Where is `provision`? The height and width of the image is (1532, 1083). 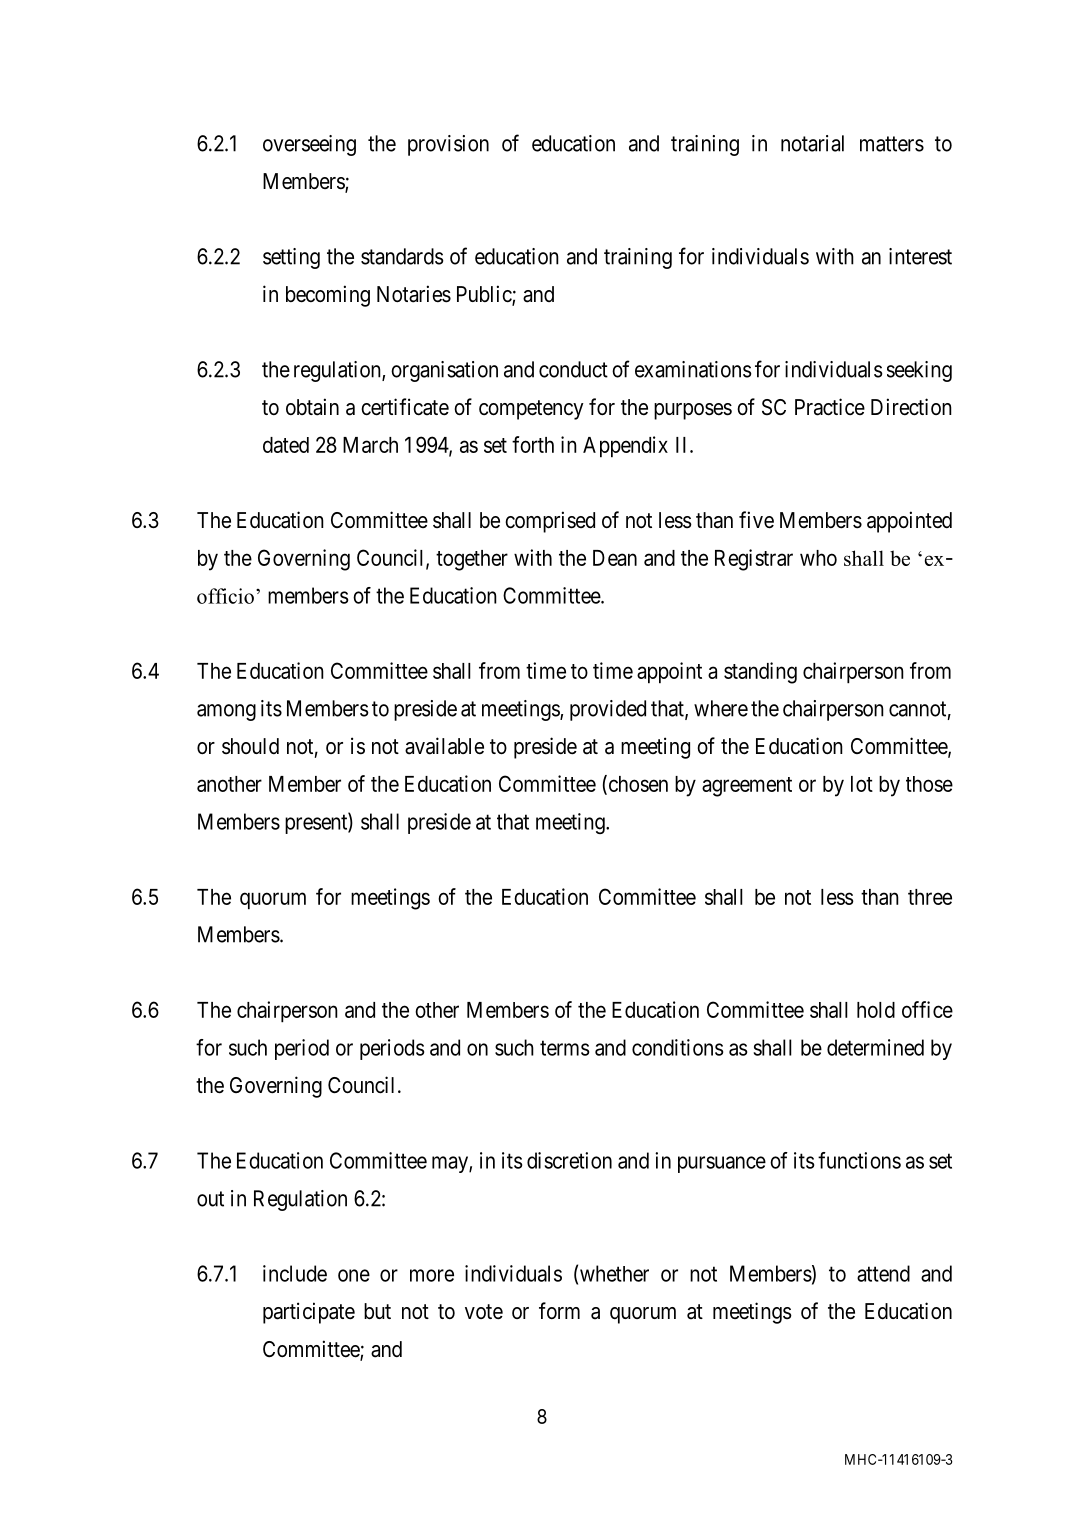
provision is located at coordinates (448, 145).
